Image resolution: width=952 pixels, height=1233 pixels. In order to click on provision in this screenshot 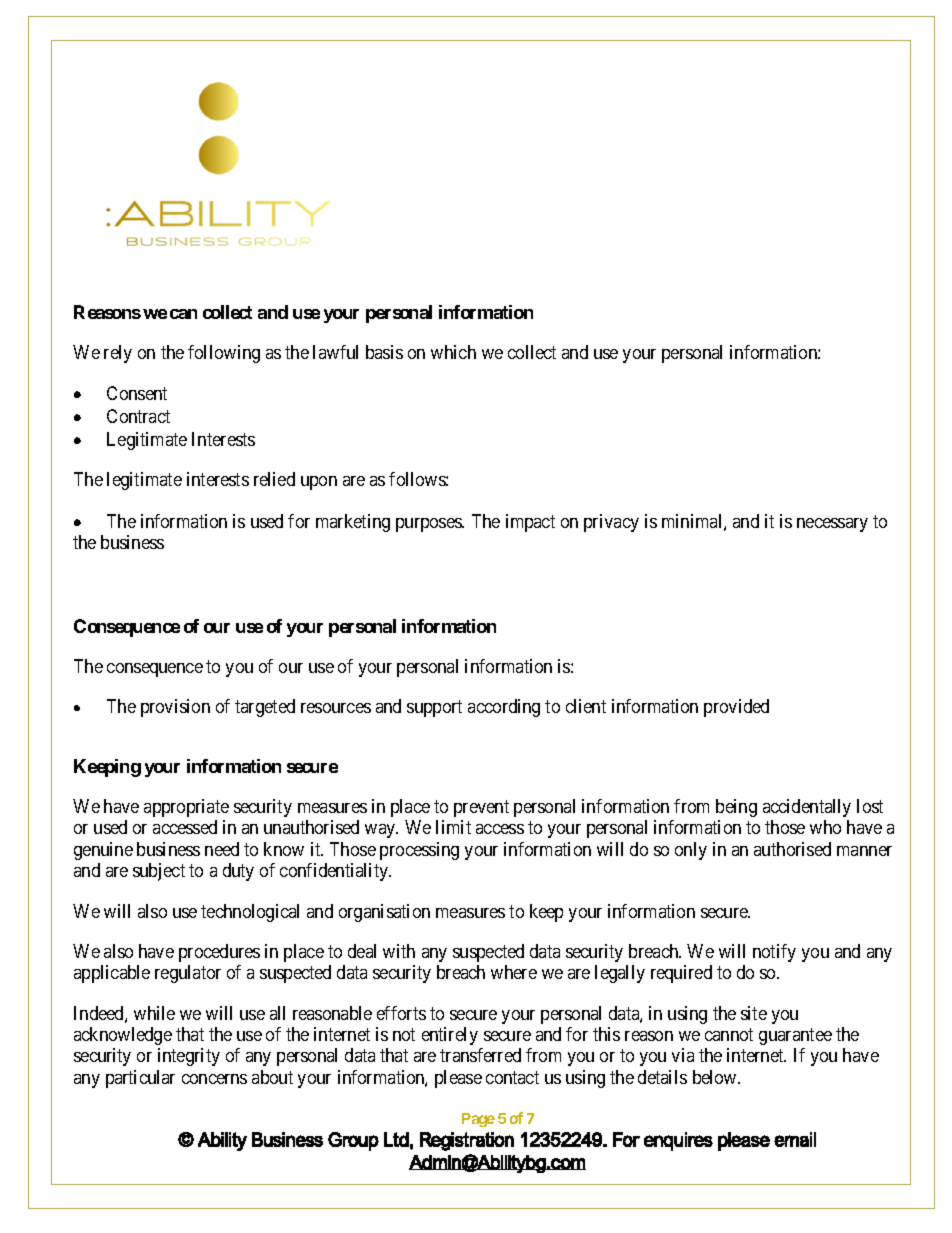, I will do `click(175, 708)`.
